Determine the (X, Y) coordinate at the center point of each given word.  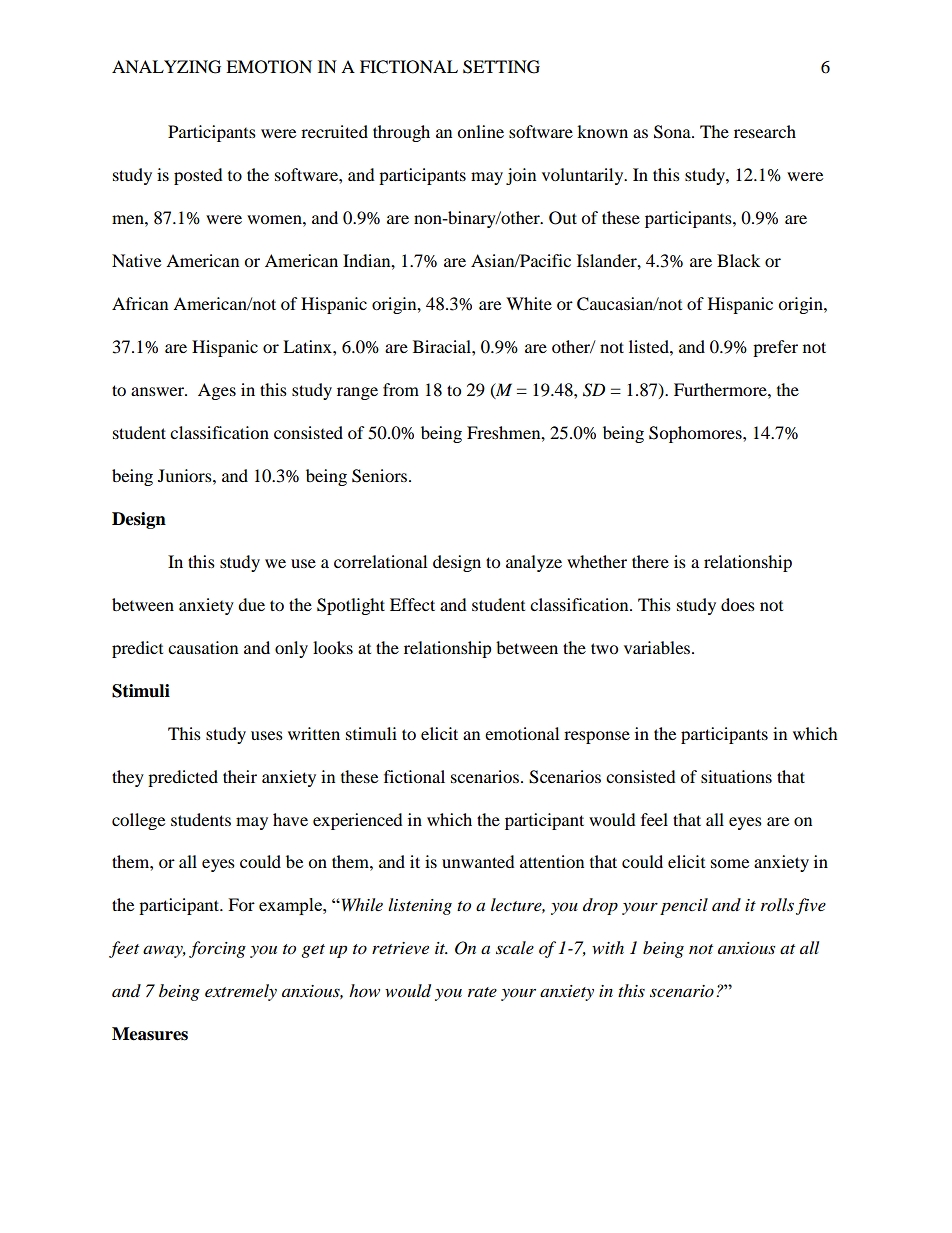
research (765, 131)
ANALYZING (166, 67)
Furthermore (721, 389)
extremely (241, 992)
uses (267, 735)
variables (658, 647)
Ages (217, 391)
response (597, 737)
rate (482, 992)
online (480, 131)
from (401, 389)
